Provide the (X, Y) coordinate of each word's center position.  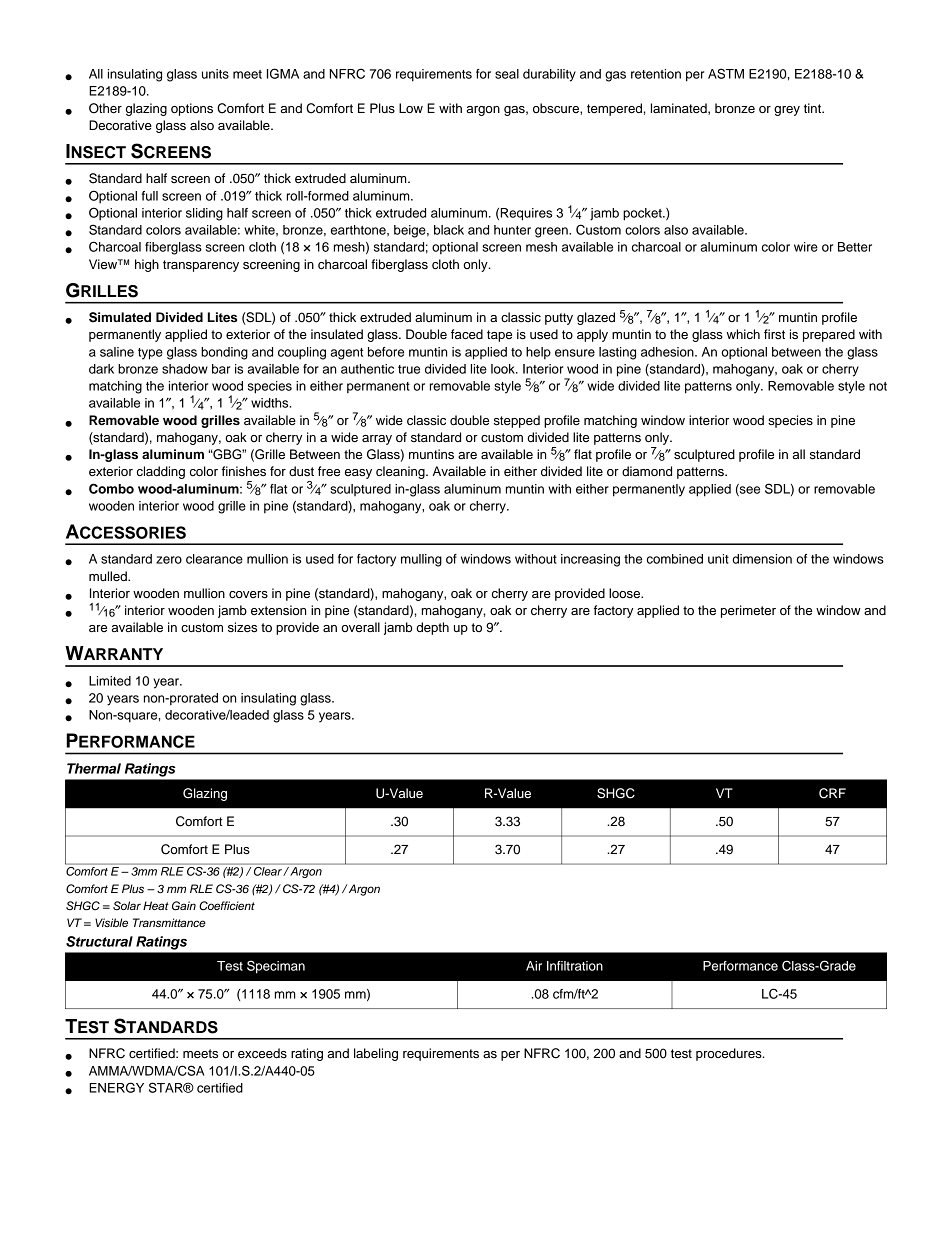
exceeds (262, 1053)
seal (507, 74)
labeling (376, 1054)
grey (787, 111)
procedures (730, 1054)
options (192, 109)
